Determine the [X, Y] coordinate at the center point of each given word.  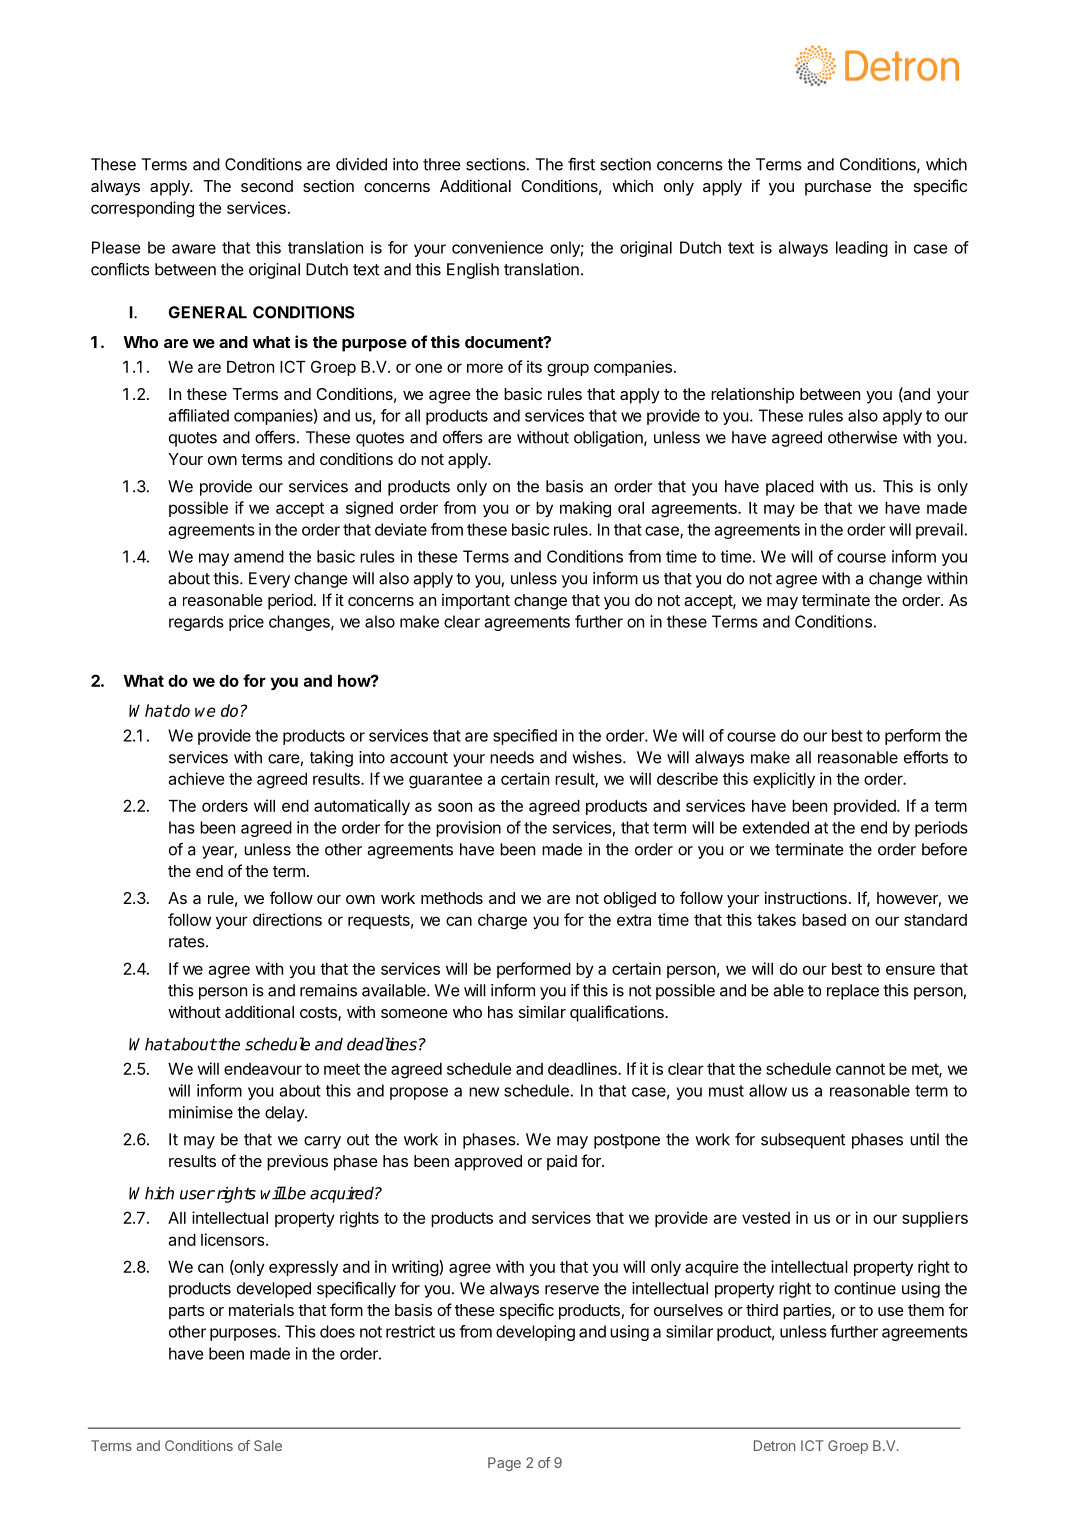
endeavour [263, 1069]
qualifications [618, 1013]
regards [196, 623]
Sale [268, 1445]
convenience [497, 247]
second [267, 186]
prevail [939, 531]
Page [504, 1464]
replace [853, 992]
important [476, 602]
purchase [838, 188]
